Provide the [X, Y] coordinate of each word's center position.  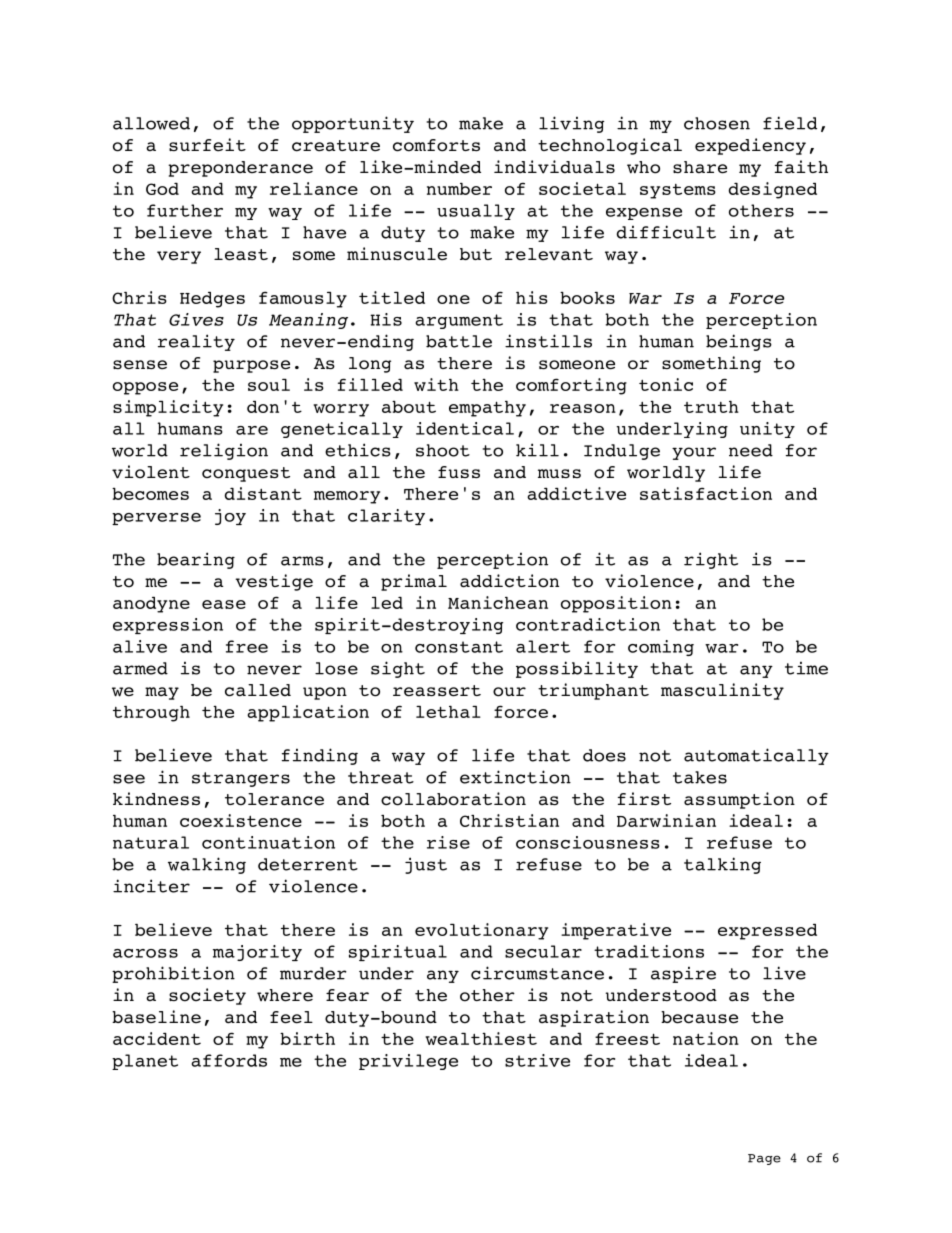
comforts [436, 145]
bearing [196, 560]
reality [196, 342]
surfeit [207, 145]
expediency [750, 146]
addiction [509, 581]
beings [739, 342]
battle [459, 341]
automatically [756, 756]
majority [257, 953]
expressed [767, 932]
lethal [448, 712]
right [711, 560]
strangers [241, 779]
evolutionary [481, 931]
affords [229, 1060]
